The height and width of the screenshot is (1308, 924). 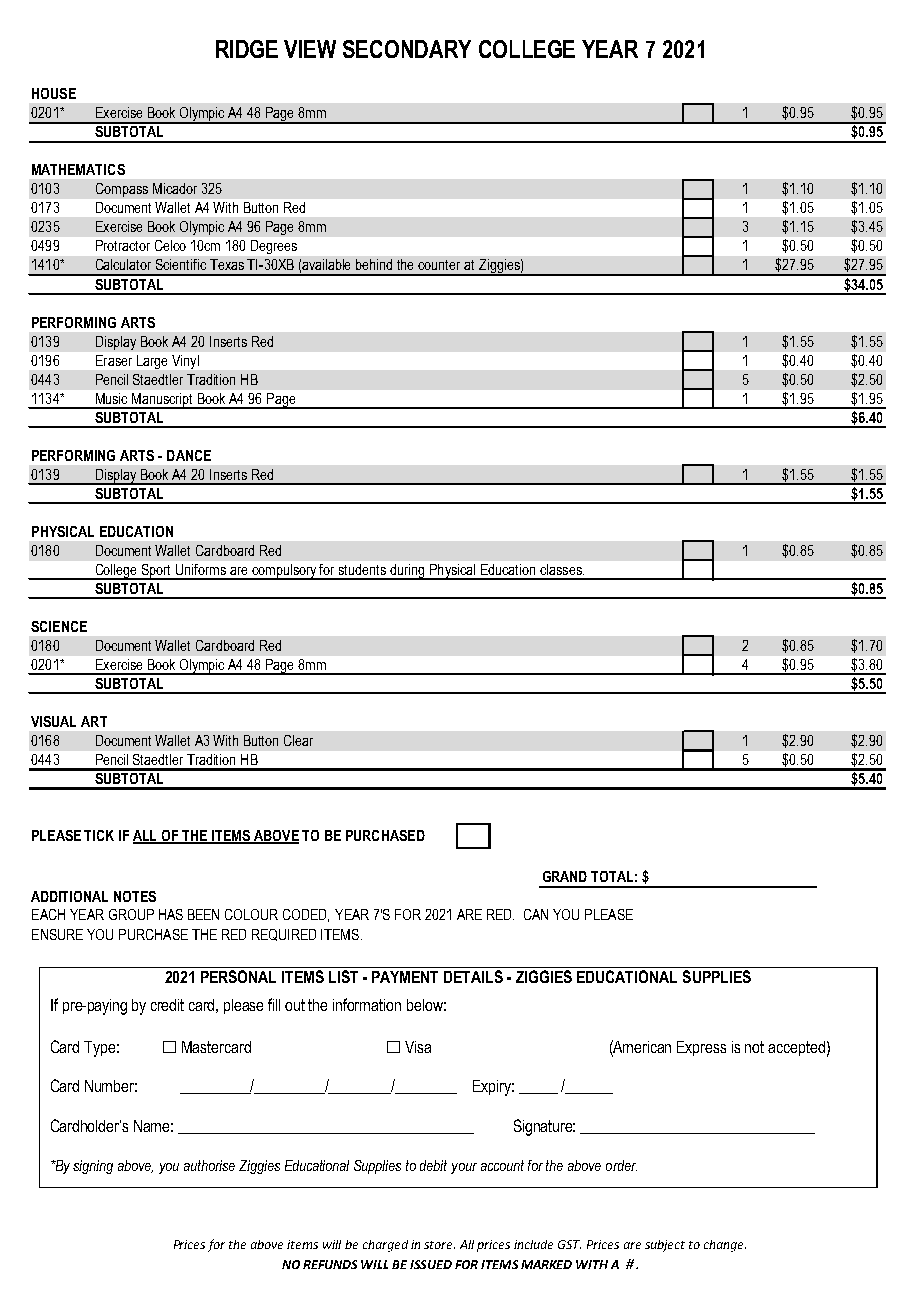 What do you see at coordinates (152, 362) in the screenshot?
I see `Large` at bounding box center [152, 362].
